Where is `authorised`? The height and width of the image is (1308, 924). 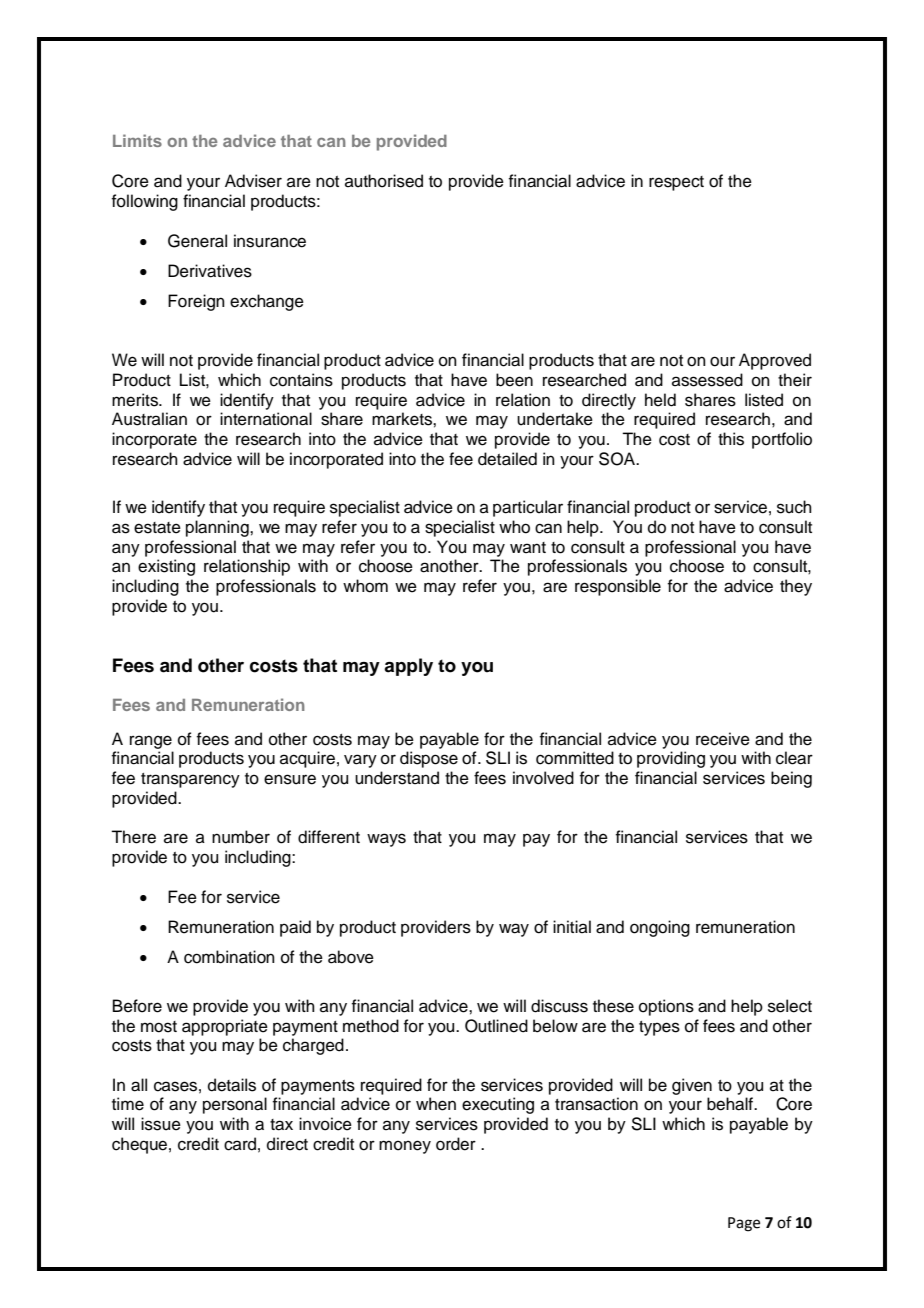
authorised is located at coordinates (384, 181).
